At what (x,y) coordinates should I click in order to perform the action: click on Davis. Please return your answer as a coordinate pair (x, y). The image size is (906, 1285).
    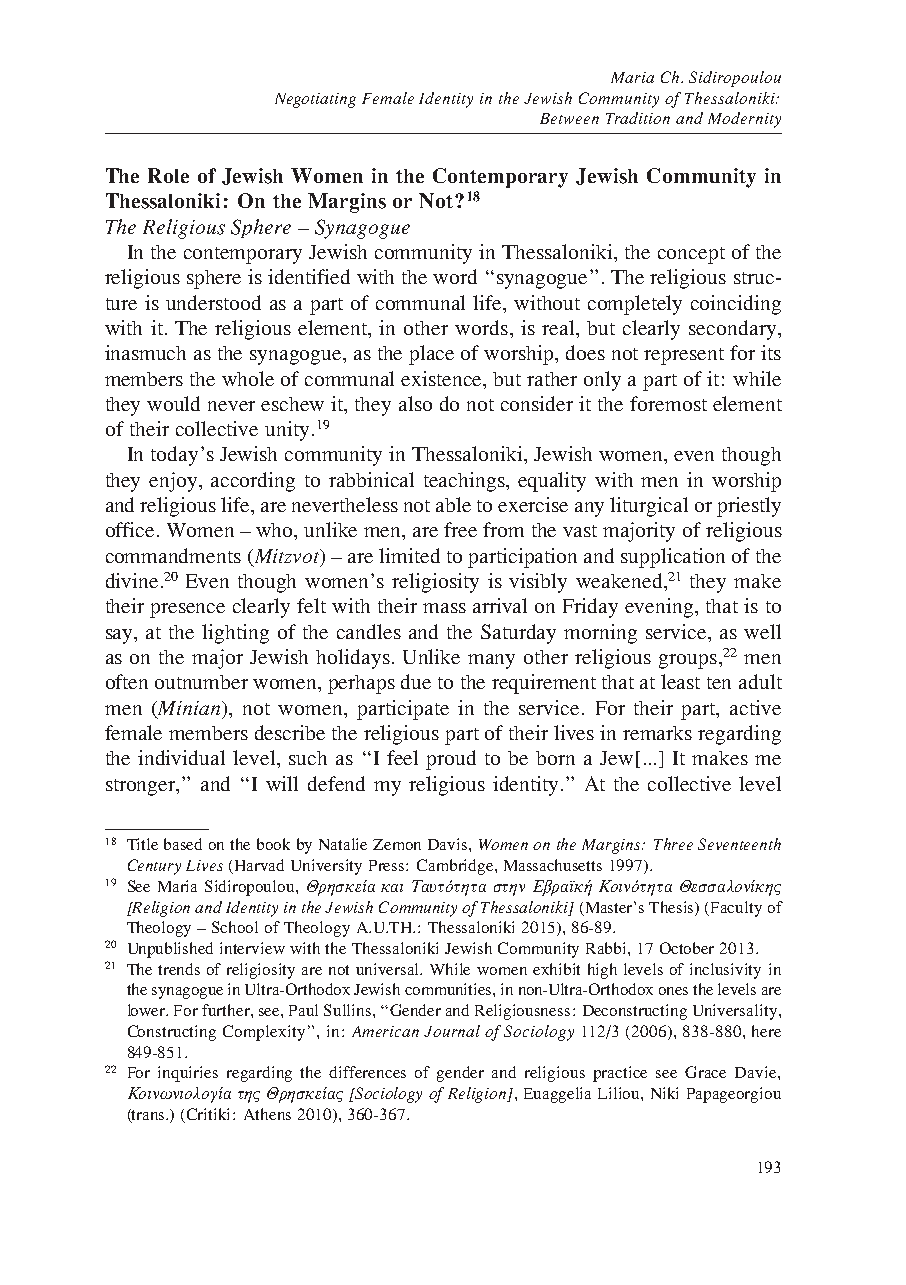
    Looking at the image, I should click on (449, 844).
